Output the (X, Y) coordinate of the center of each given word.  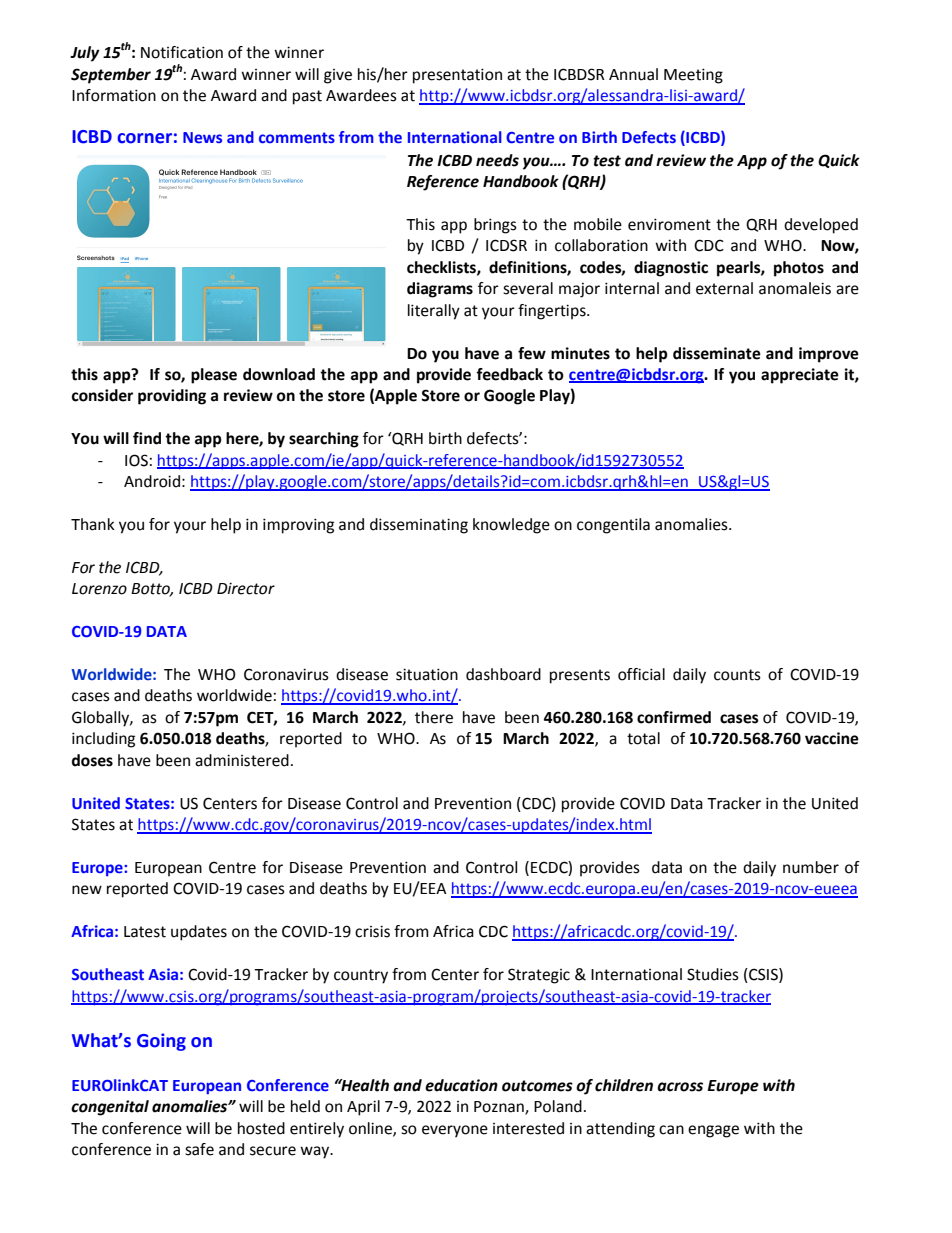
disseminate (717, 353)
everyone (455, 1131)
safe (199, 1149)
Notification (182, 52)
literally (434, 312)
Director (246, 589)
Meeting (693, 76)
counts (737, 675)
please (214, 376)
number (811, 867)
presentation (457, 76)
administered (242, 760)
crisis (372, 931)
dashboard (503, 674)
